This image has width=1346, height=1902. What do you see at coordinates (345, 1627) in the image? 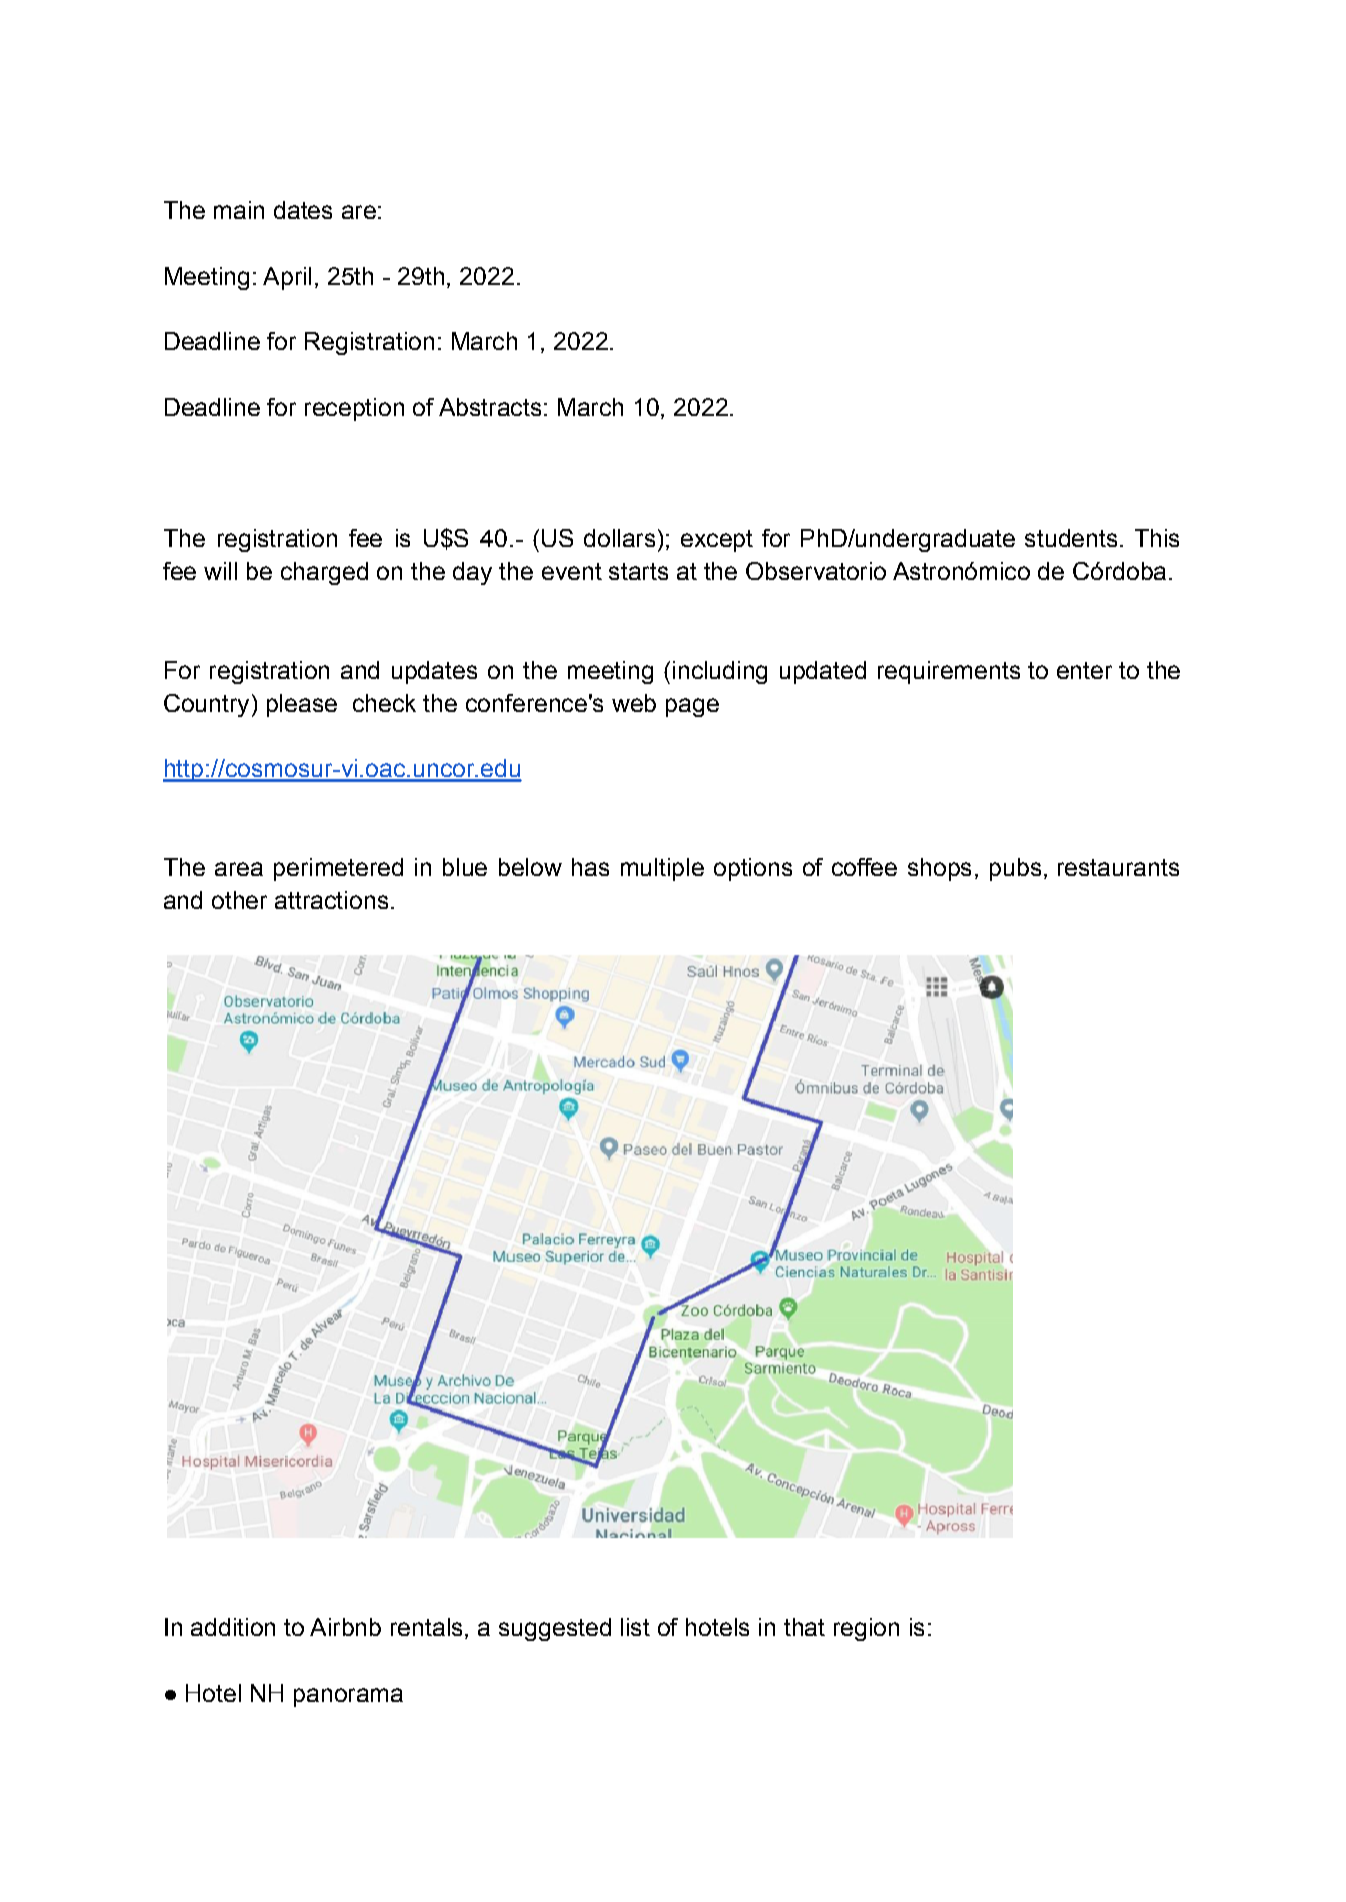
I see `Airbnb` at bounding box center [345, 1627].
